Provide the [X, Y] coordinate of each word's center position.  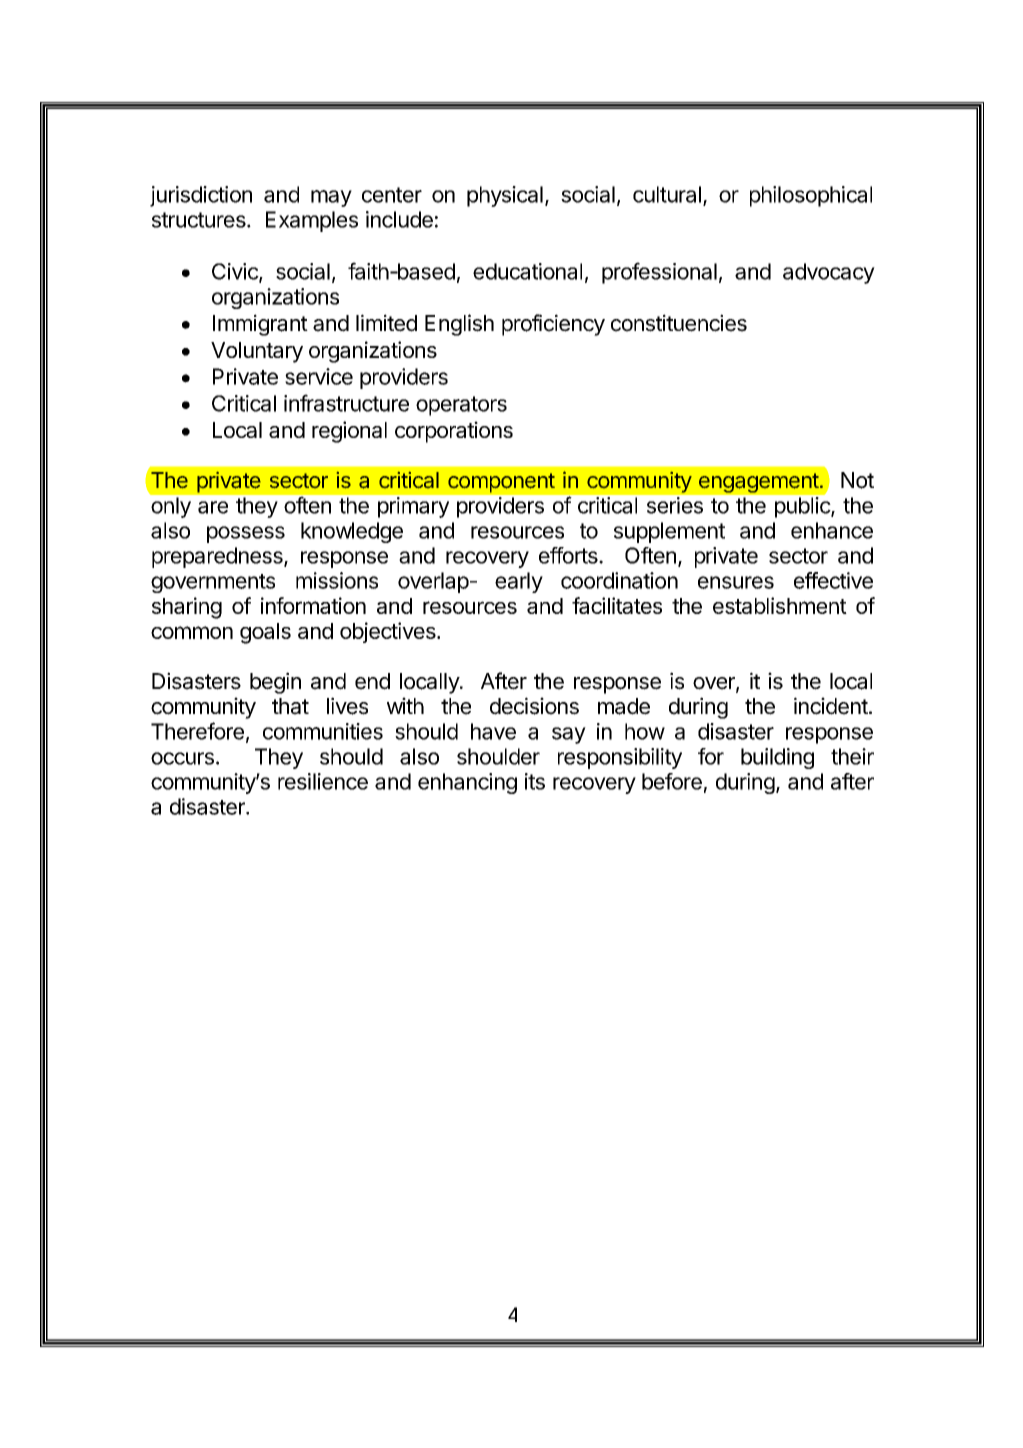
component [501, 483]
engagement [759, 483]
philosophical [811, 196]
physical [505, 196]
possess [246, 534]
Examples [312, 221]
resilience [323, 781]
